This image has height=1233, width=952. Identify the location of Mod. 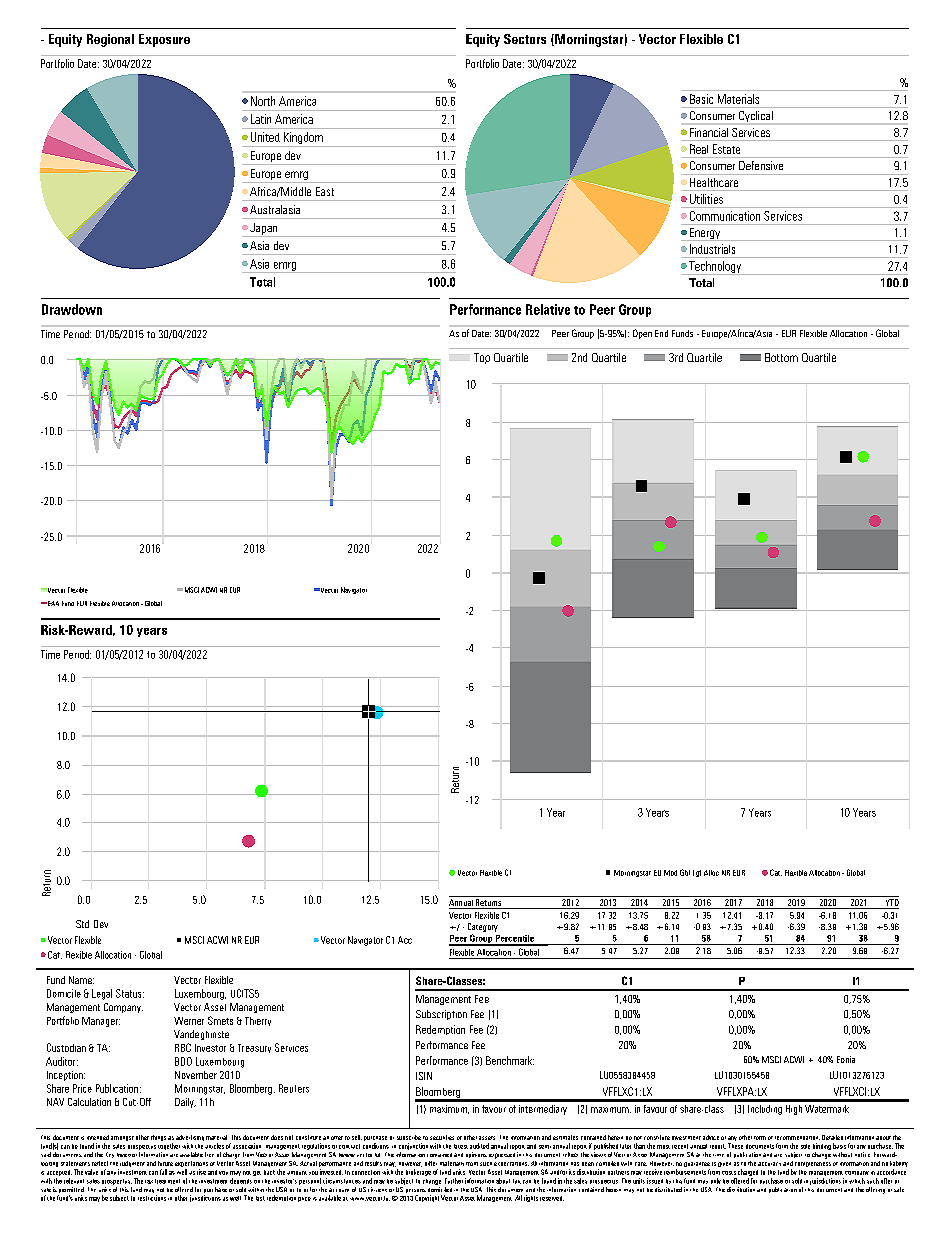
(670, 873).
